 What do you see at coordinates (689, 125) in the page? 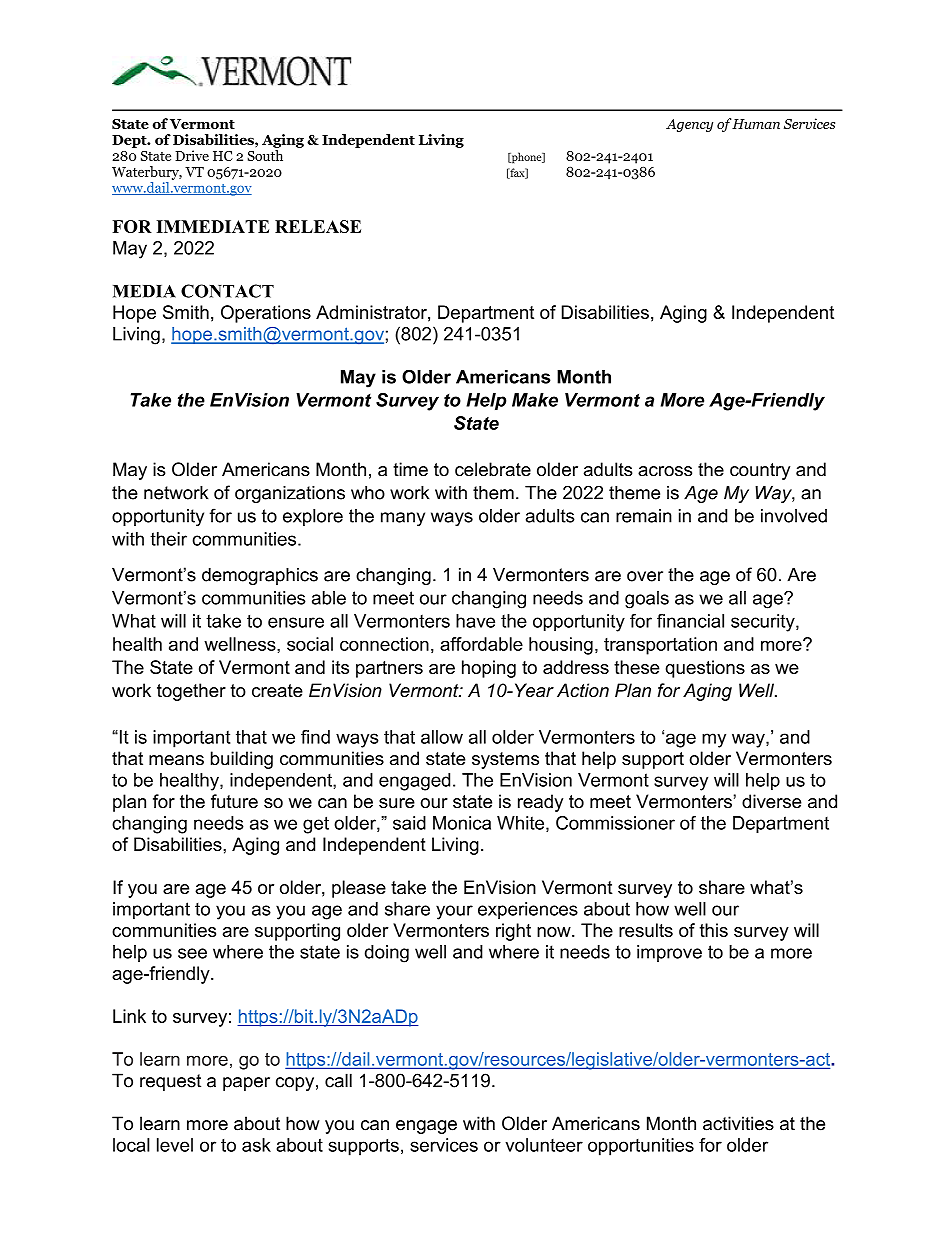
I see `Agency` at bounding box center [689, 125].
